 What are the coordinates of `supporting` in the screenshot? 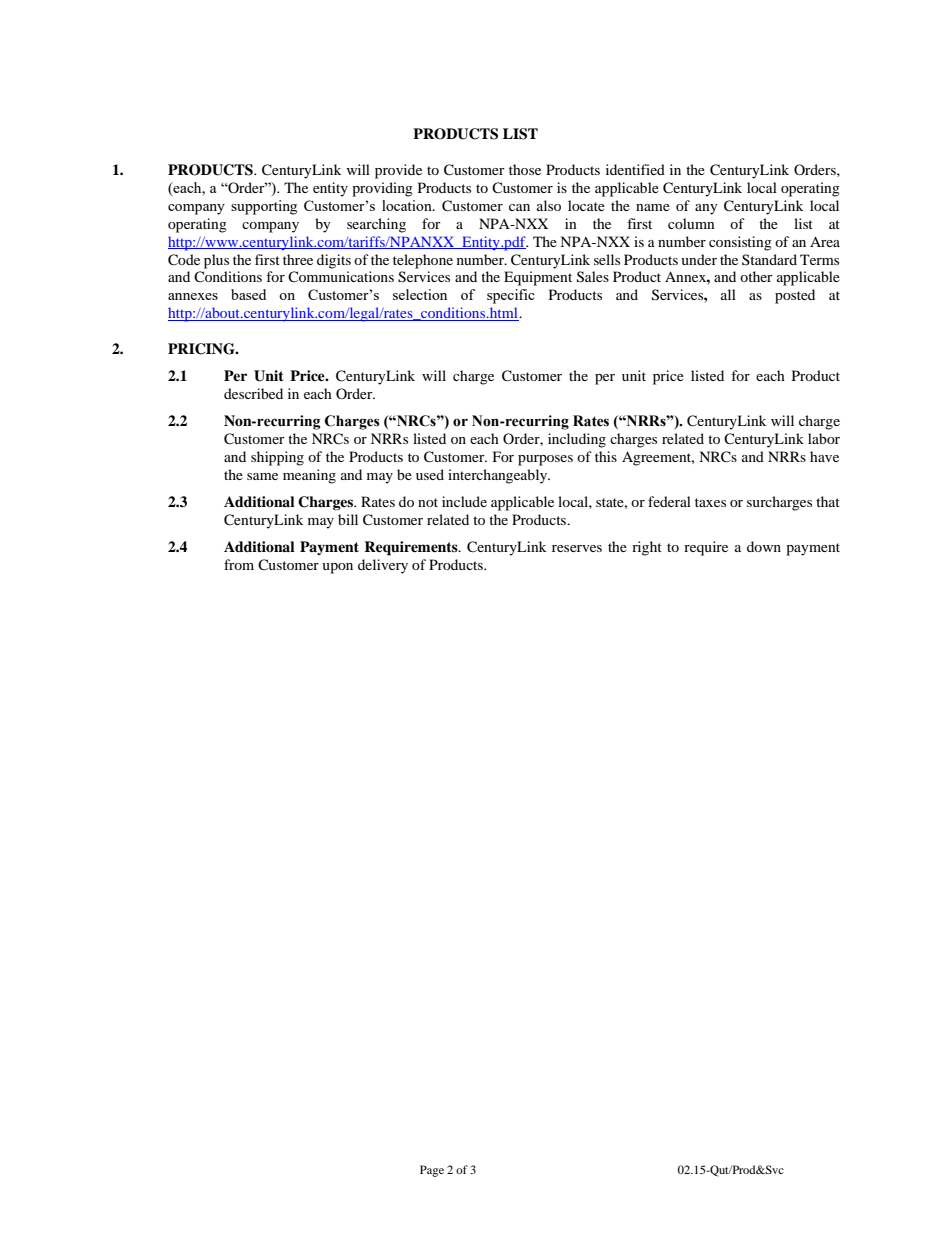 It's located at (264, 207).
